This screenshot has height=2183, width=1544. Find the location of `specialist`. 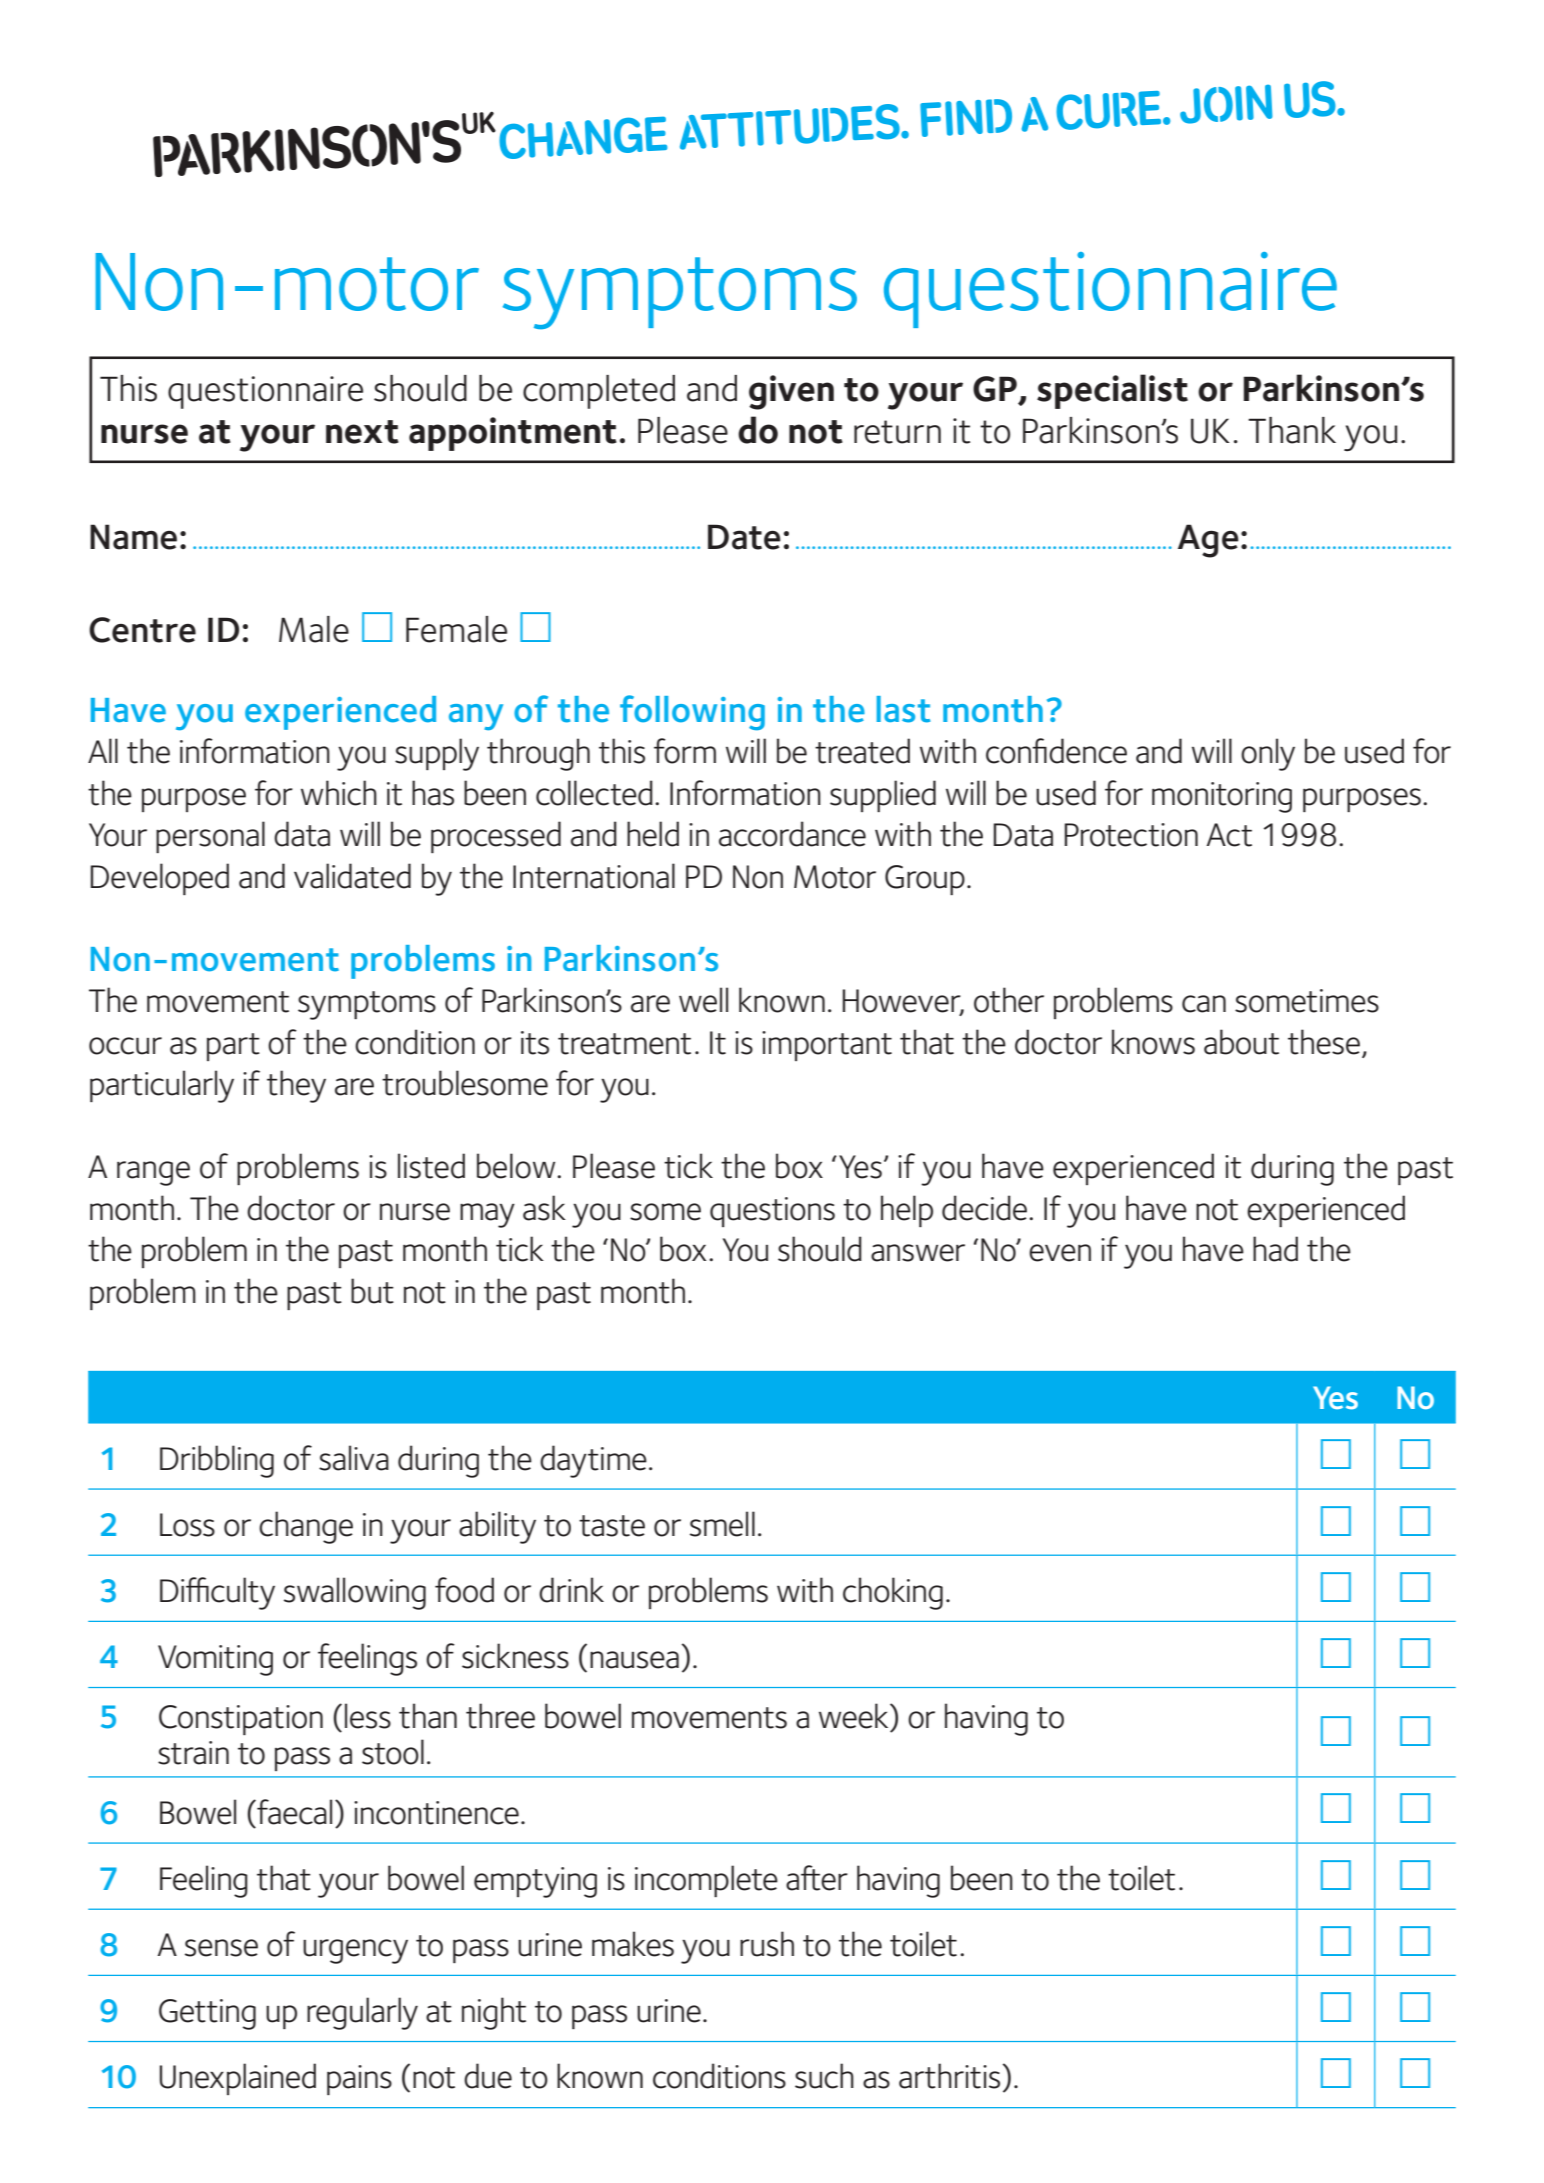

specialist is located at coordinates (1112, 391).
